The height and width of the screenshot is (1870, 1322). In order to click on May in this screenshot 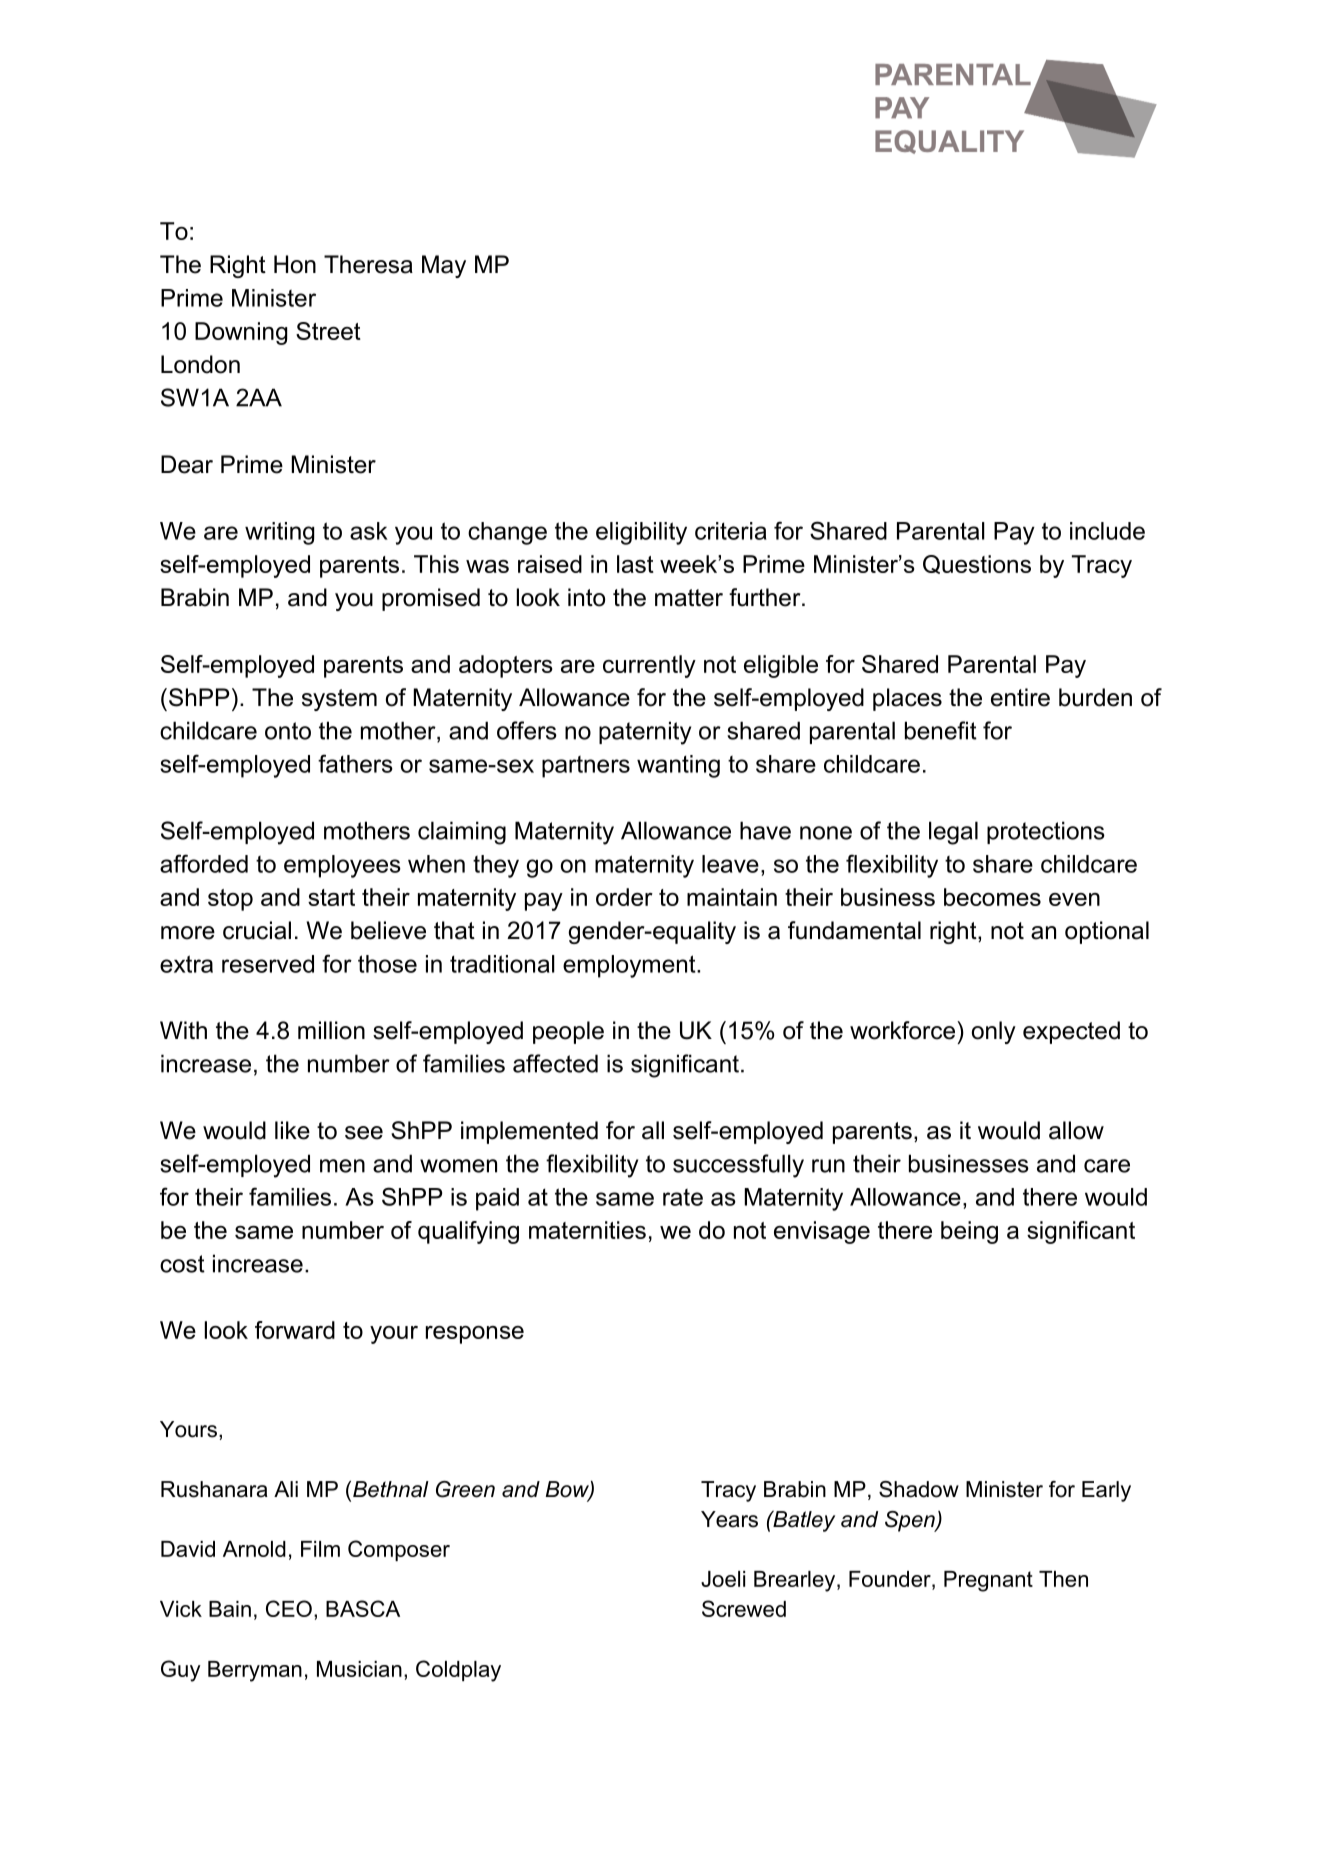, I will do `click(444, 266)`.
